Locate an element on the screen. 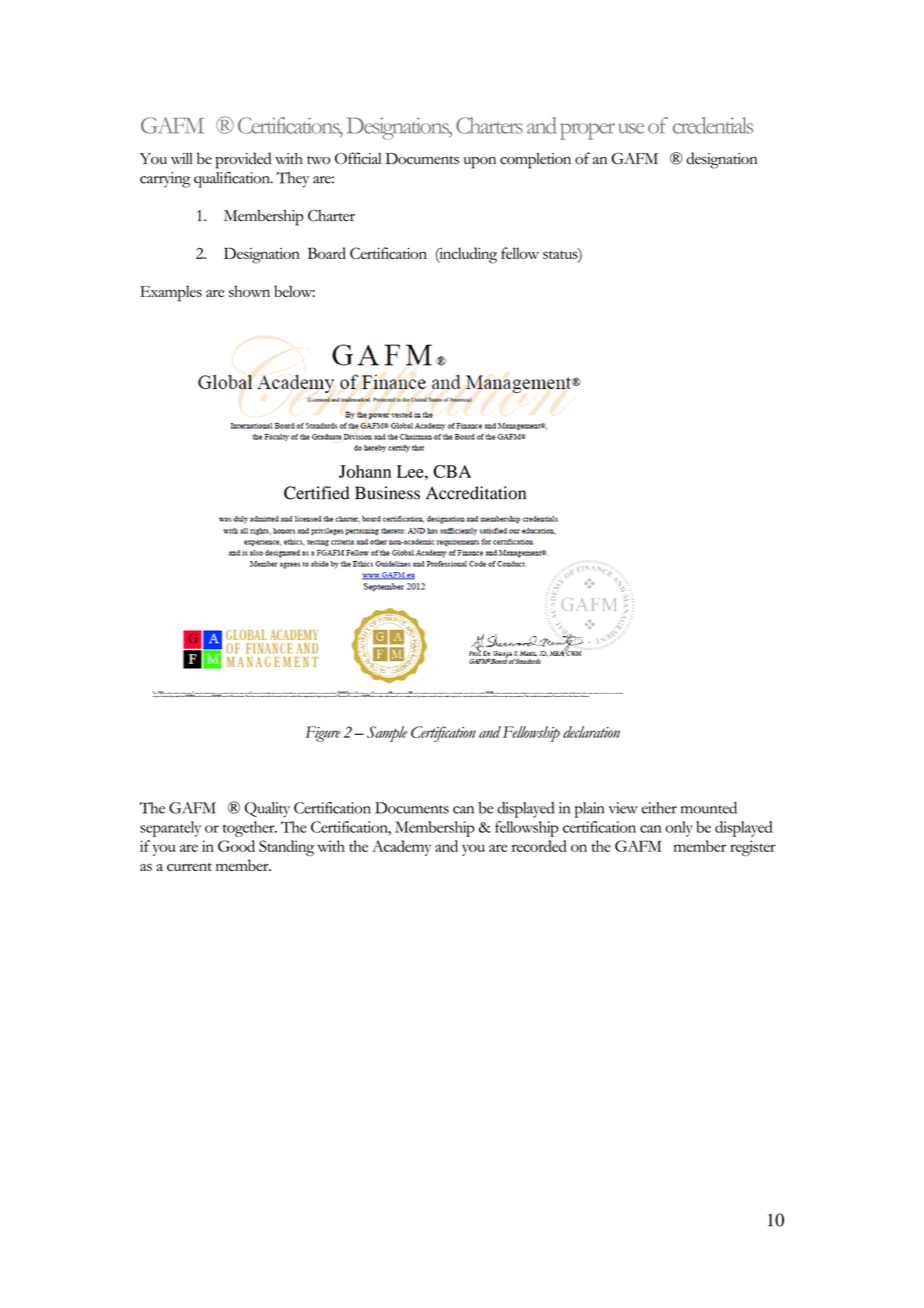  upon is located at coordinates (479, 162).
